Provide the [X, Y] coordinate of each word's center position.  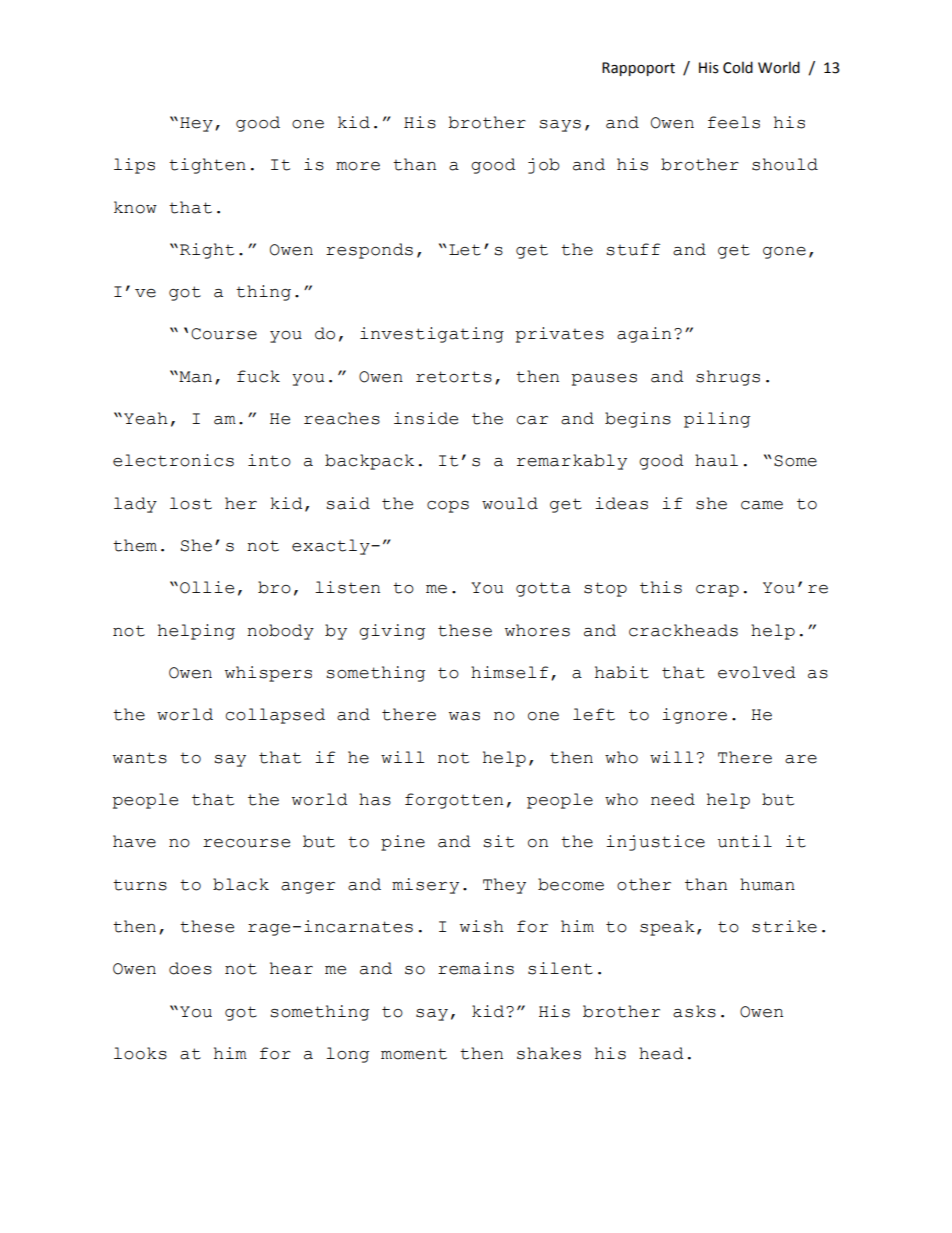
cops [448, 507]
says [560, 126]
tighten [207, 166]
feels [734, 122]
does [190, 968]
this [661, 587]
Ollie [207, 587]
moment [414, 1054]
